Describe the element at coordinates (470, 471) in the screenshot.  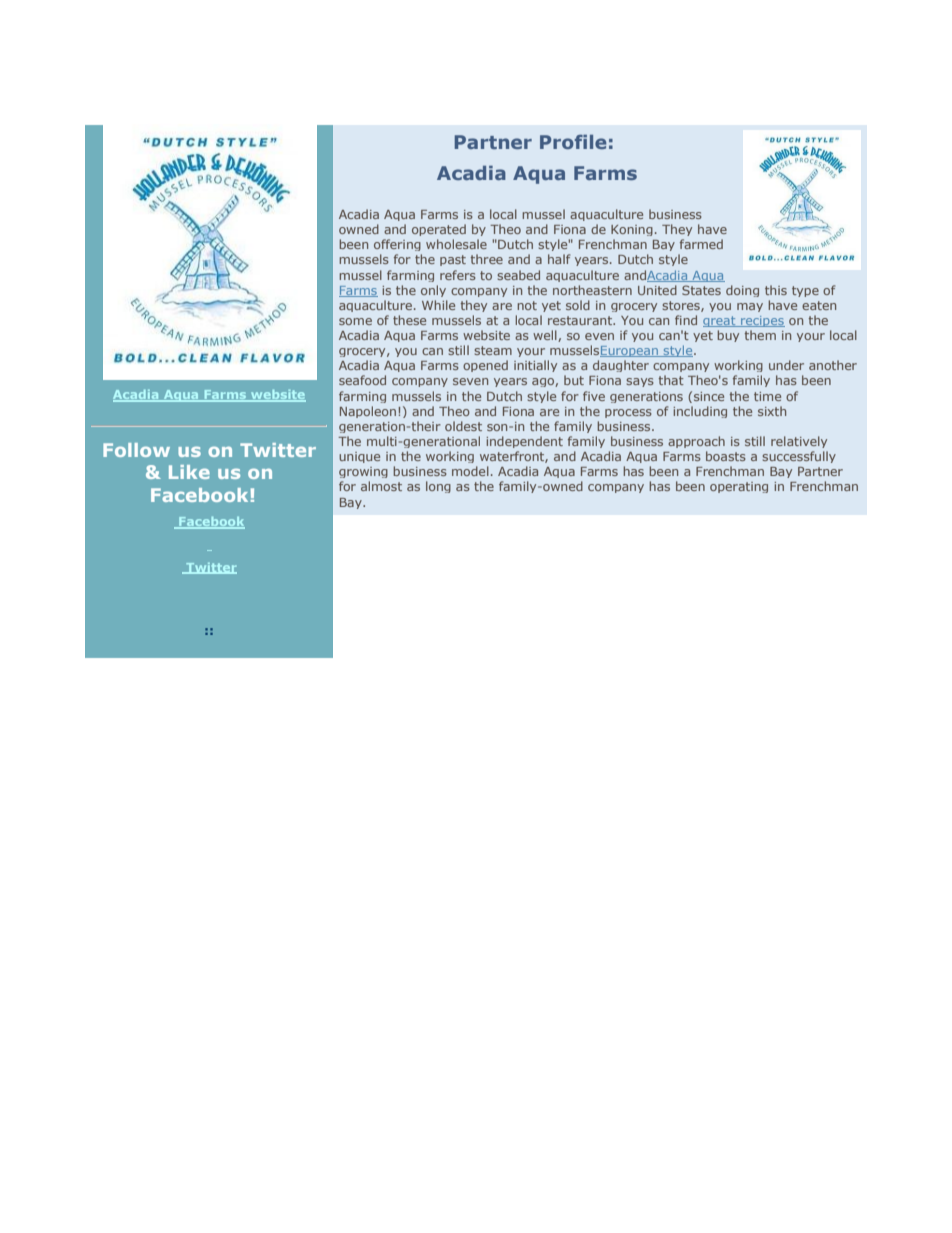
I see `model` at that location.
